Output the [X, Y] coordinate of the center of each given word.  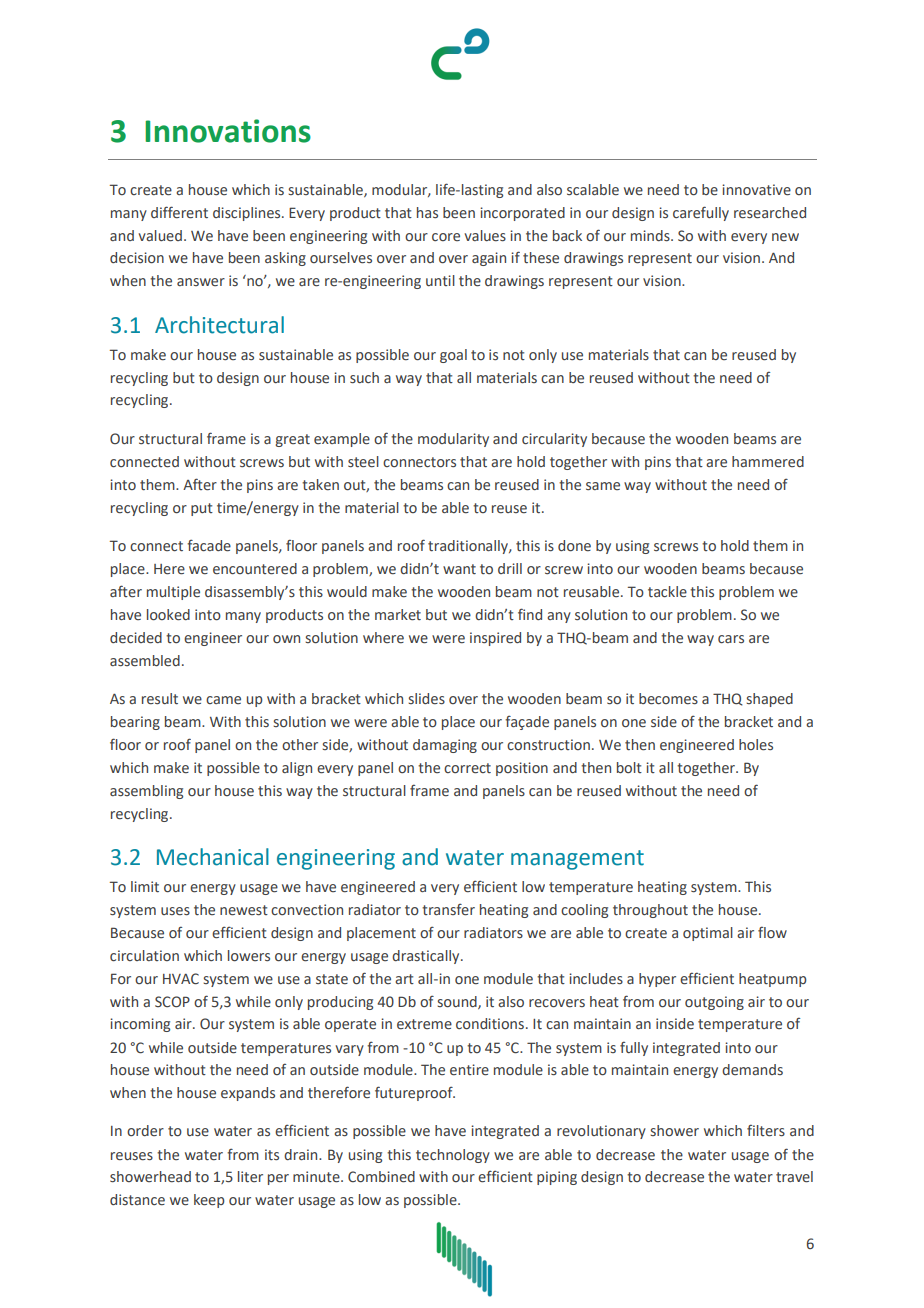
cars [731, 639]
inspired [495, 639]
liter [250, 1176]
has [427, 212]
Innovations [228, 131]
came [223, 700]
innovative [756, 190]
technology [453, 1156]
